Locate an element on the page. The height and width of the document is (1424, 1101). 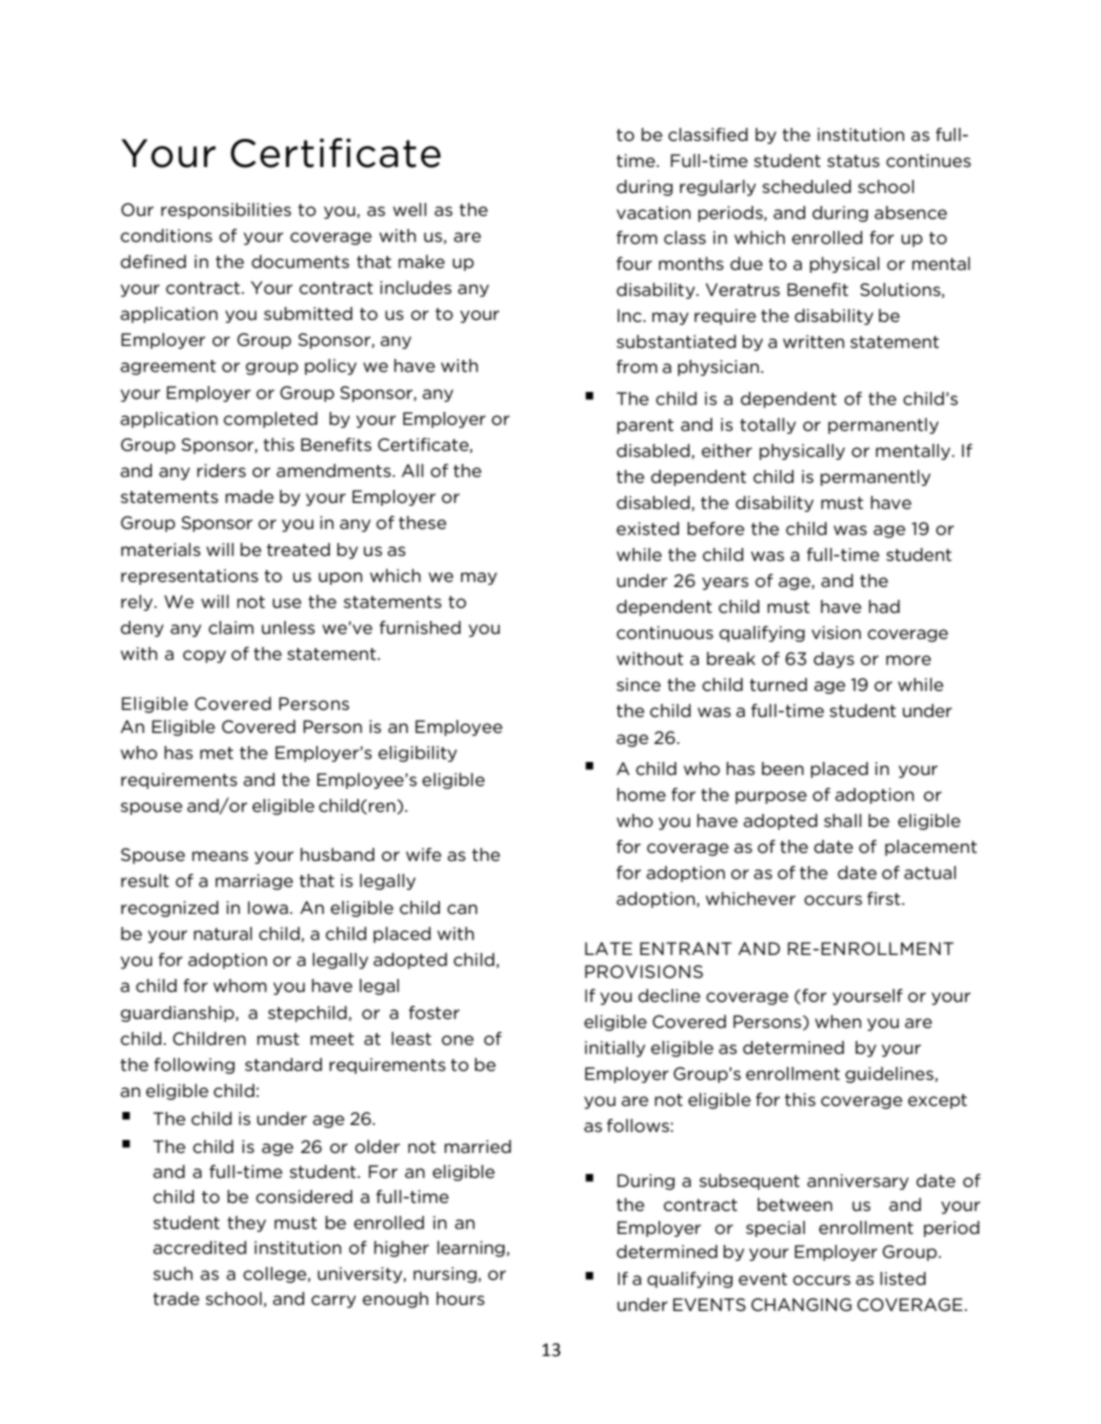
scheduled is located at coordinates (806, 187).
